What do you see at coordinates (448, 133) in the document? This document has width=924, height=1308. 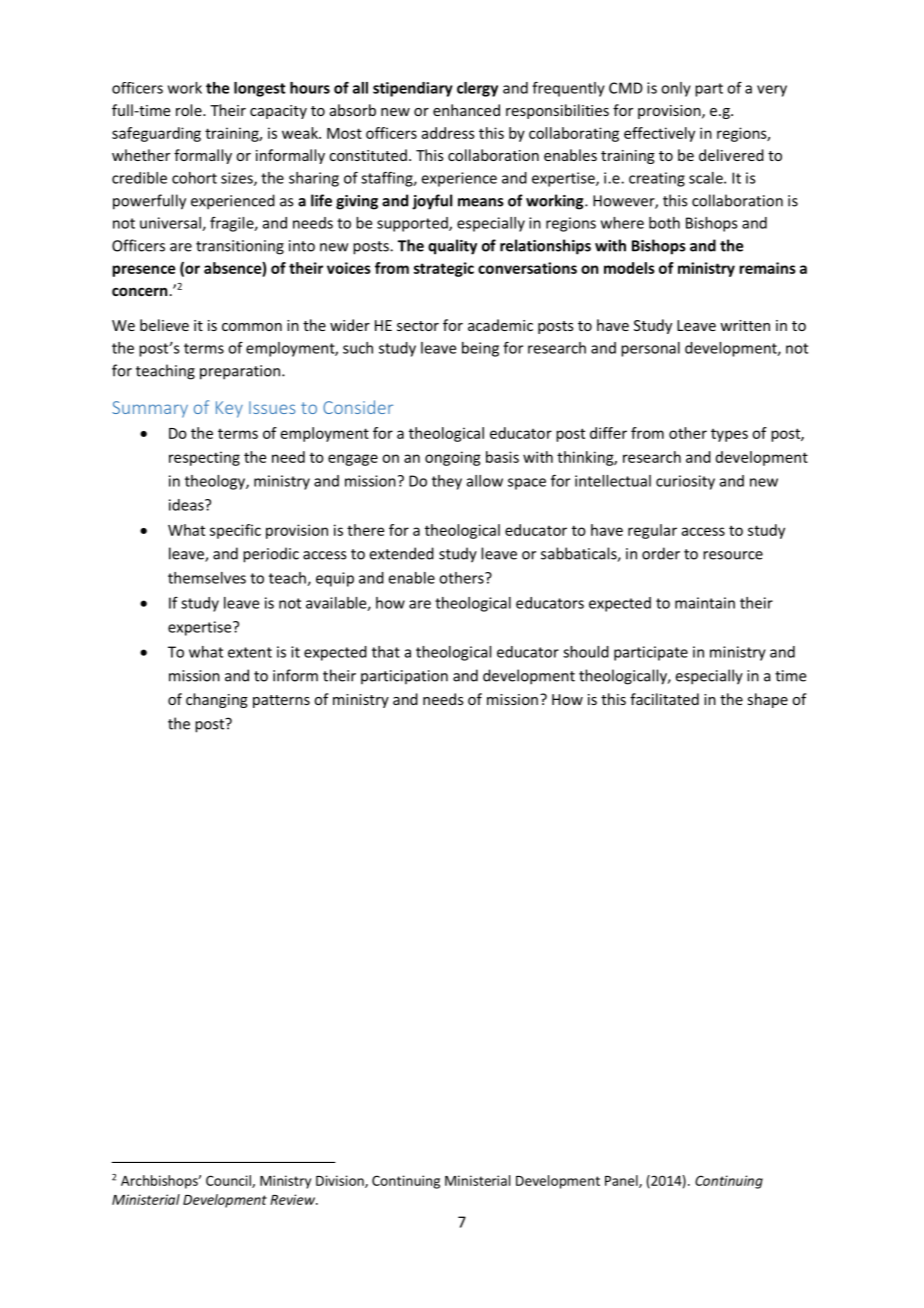 I see `address` at bounding box center [448, 133].
